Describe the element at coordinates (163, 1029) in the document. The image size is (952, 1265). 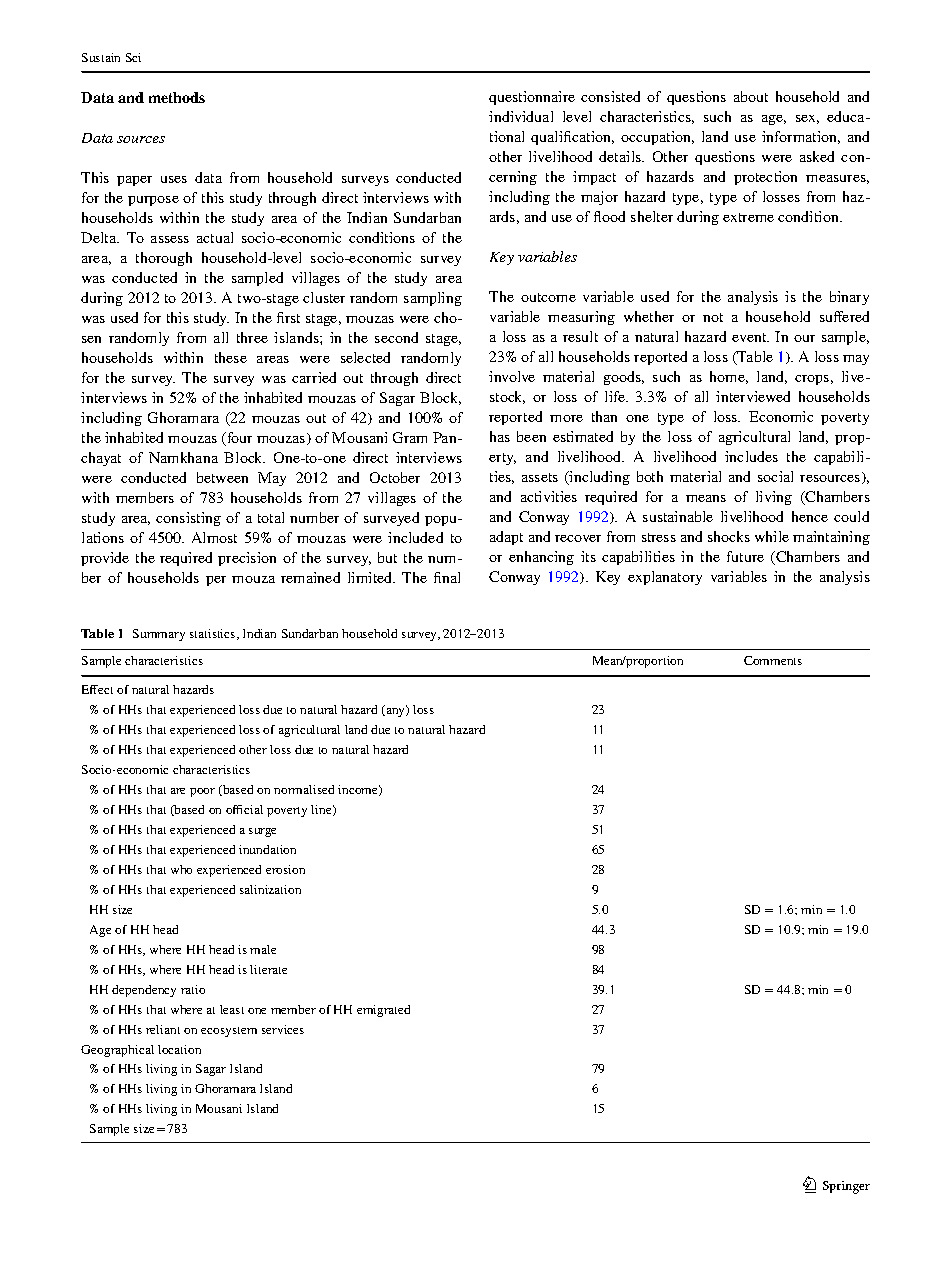
I see `reliant` at that location.
